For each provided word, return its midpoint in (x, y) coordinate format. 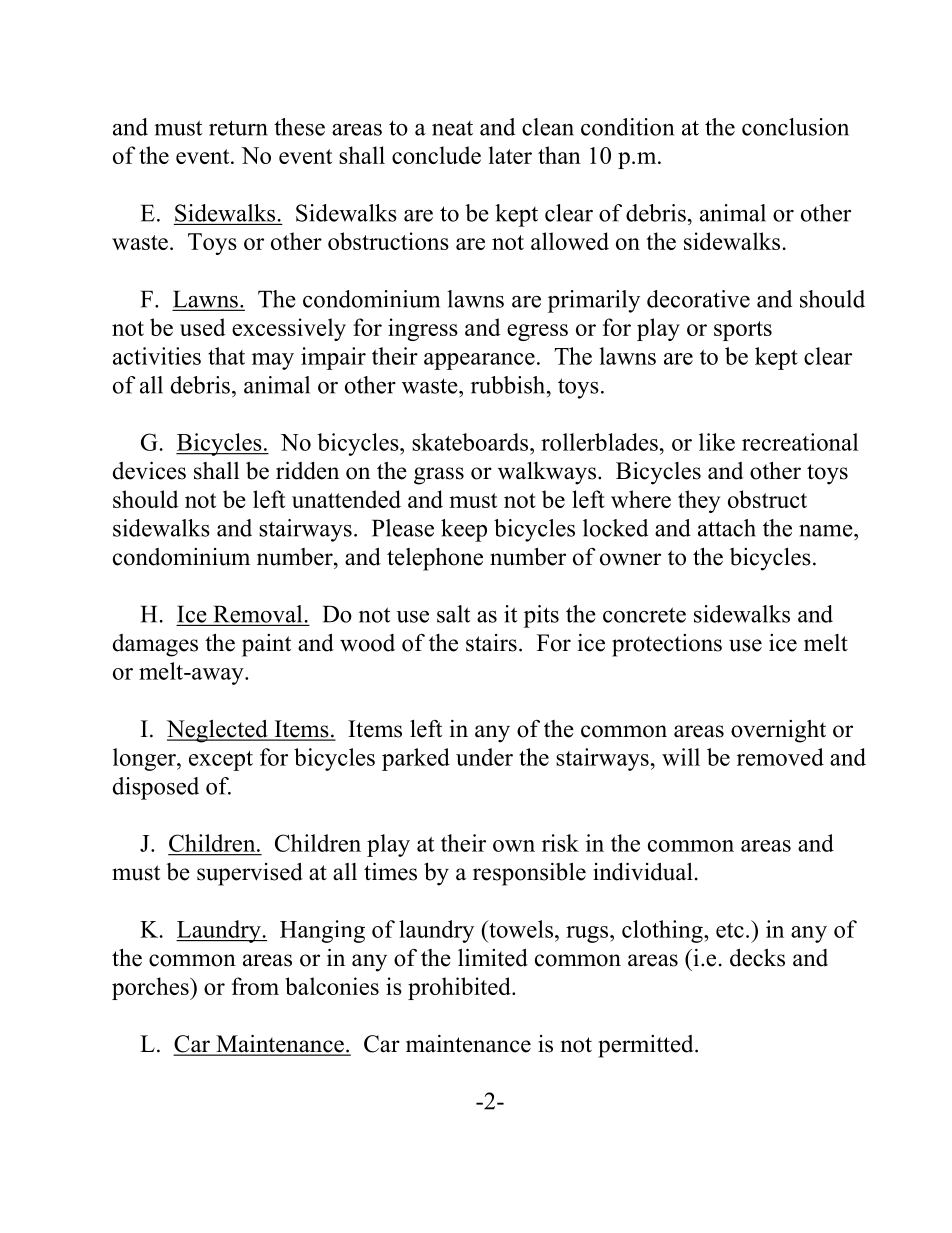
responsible (529, 874)
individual (643, 871)
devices (149, 470)
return (238, 128)
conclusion (795, 127)
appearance (479, 361)
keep (464, 530)
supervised (250, 874)
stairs (491, 643)
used (203, 327)
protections (667, 645)
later (510, 155)
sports (743, 331)
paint (266, 645)
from (255, 986)
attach (727, 528)
